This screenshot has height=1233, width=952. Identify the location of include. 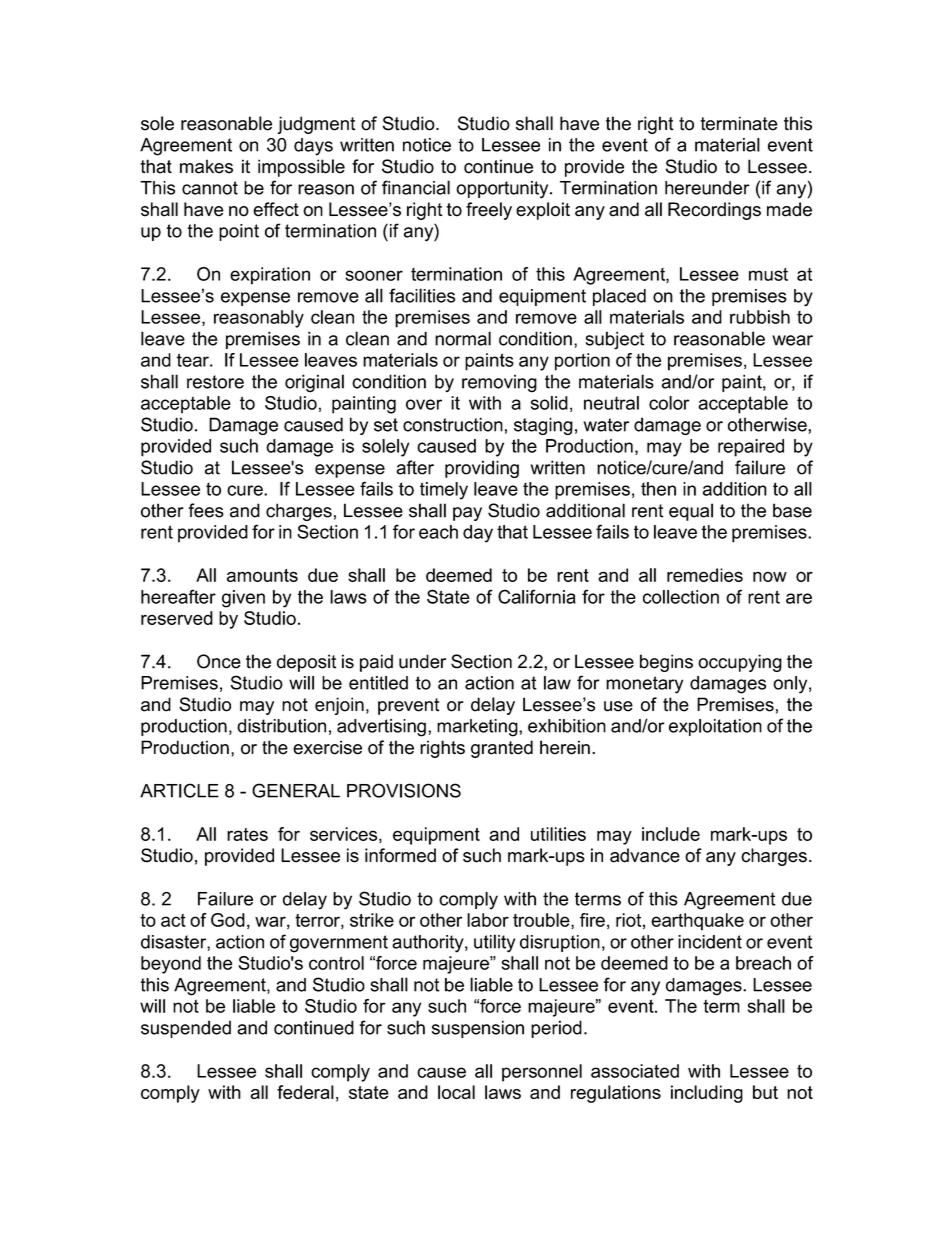
(671, 834).
